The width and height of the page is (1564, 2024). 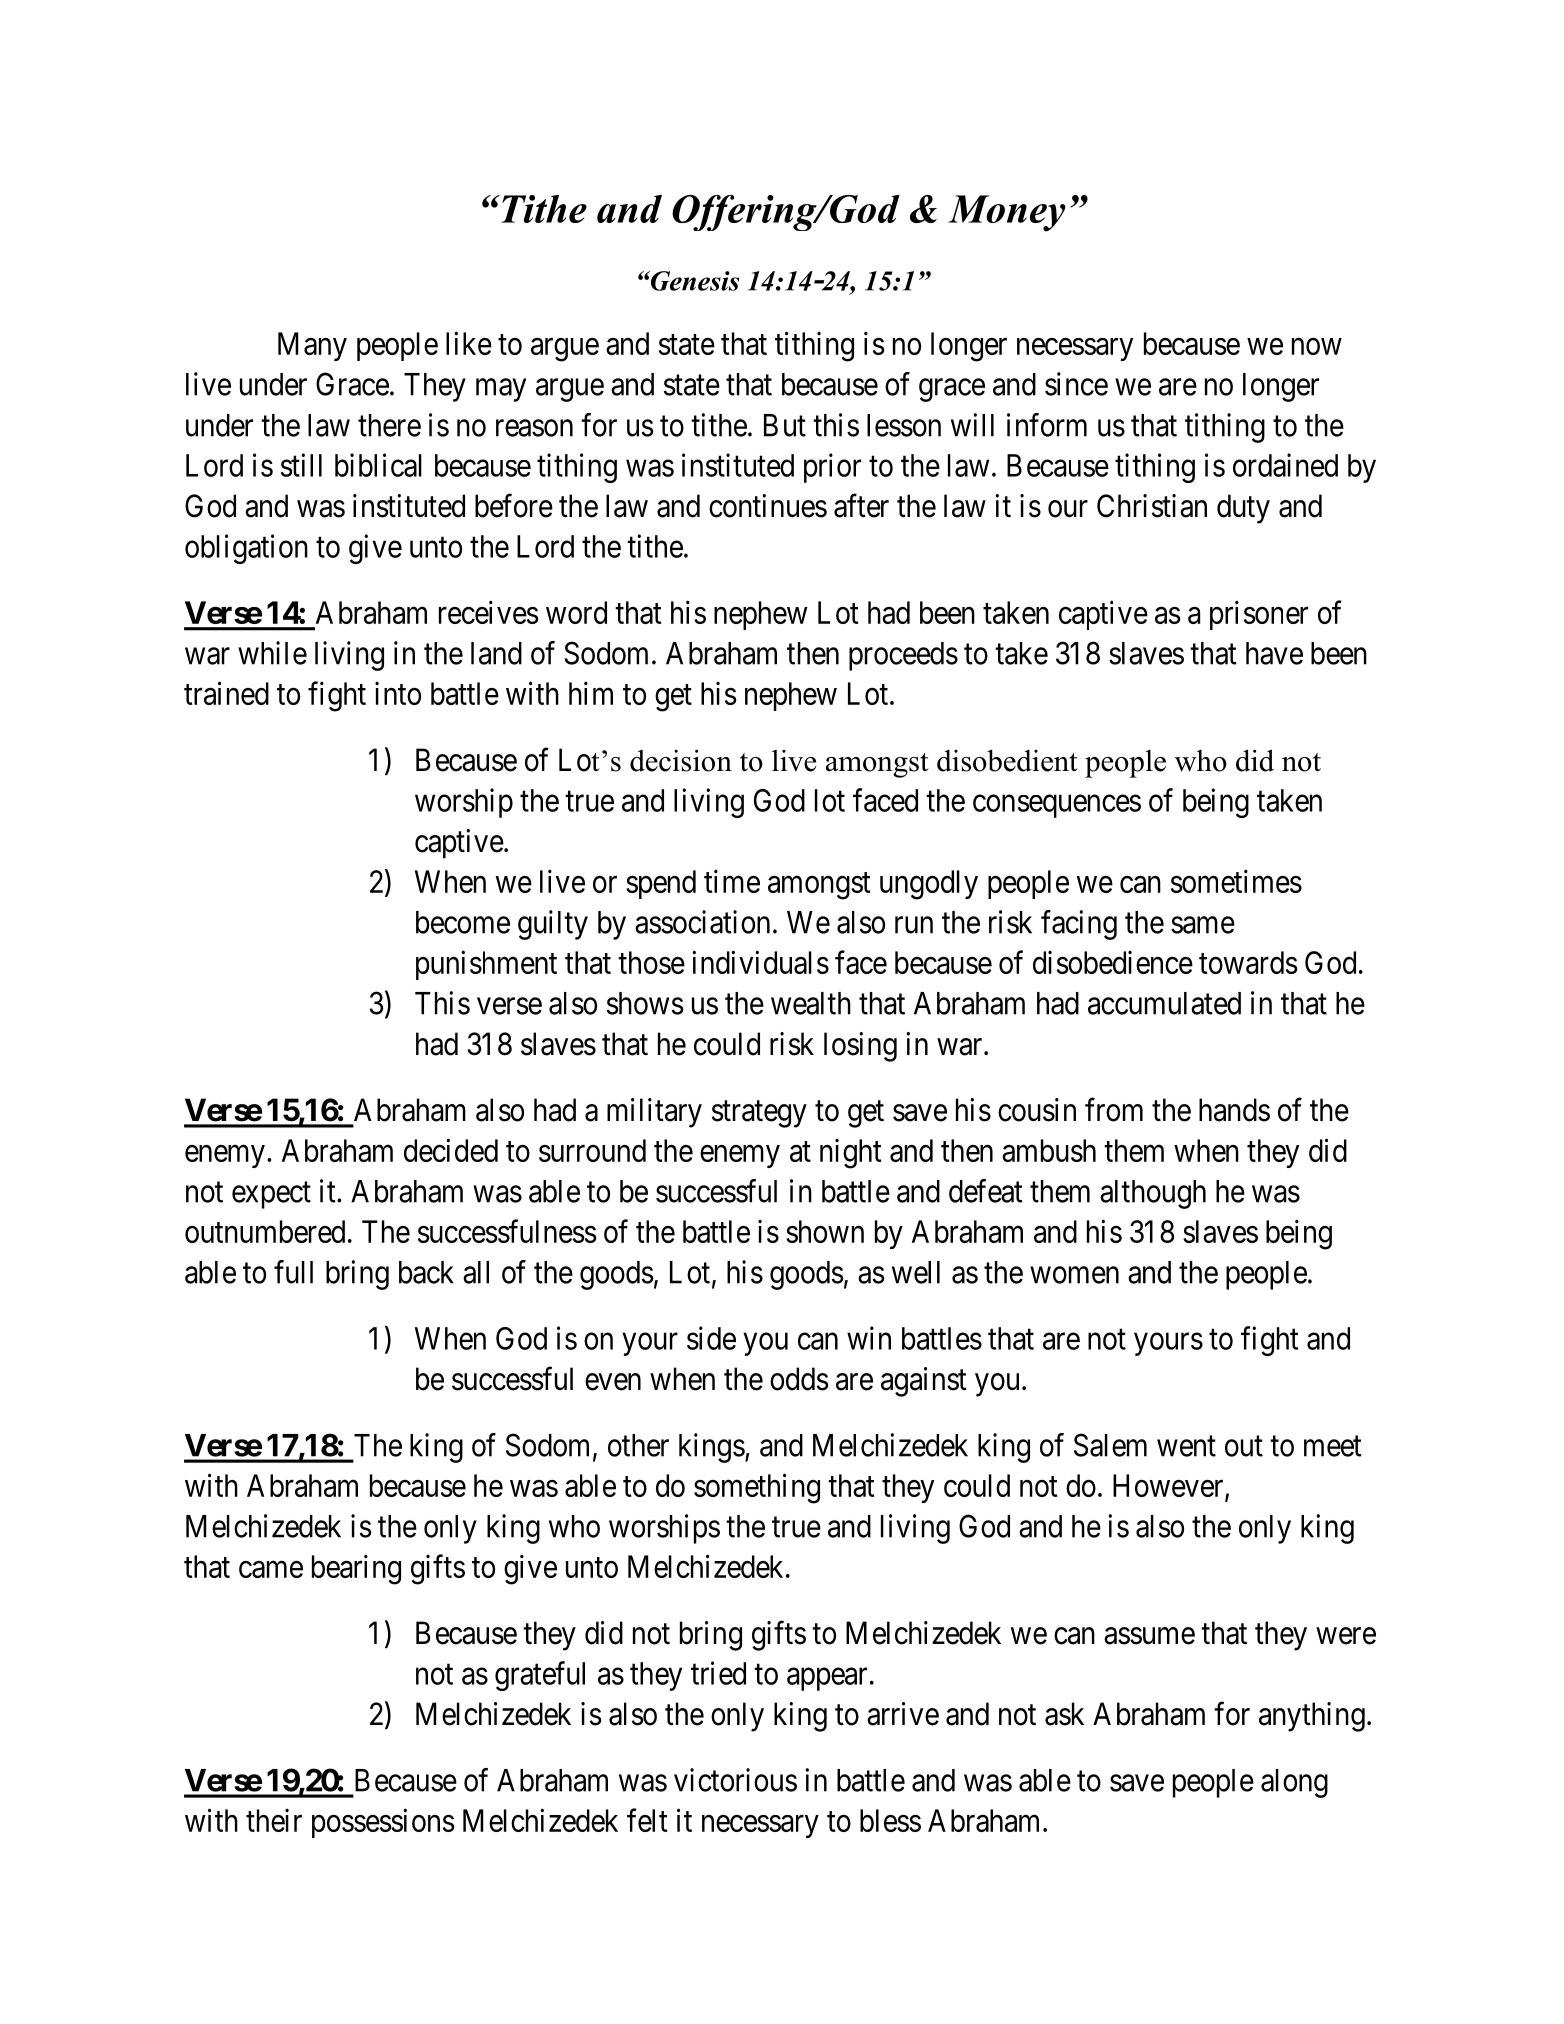 I want to click on have, so click(x=1274, y=653).
